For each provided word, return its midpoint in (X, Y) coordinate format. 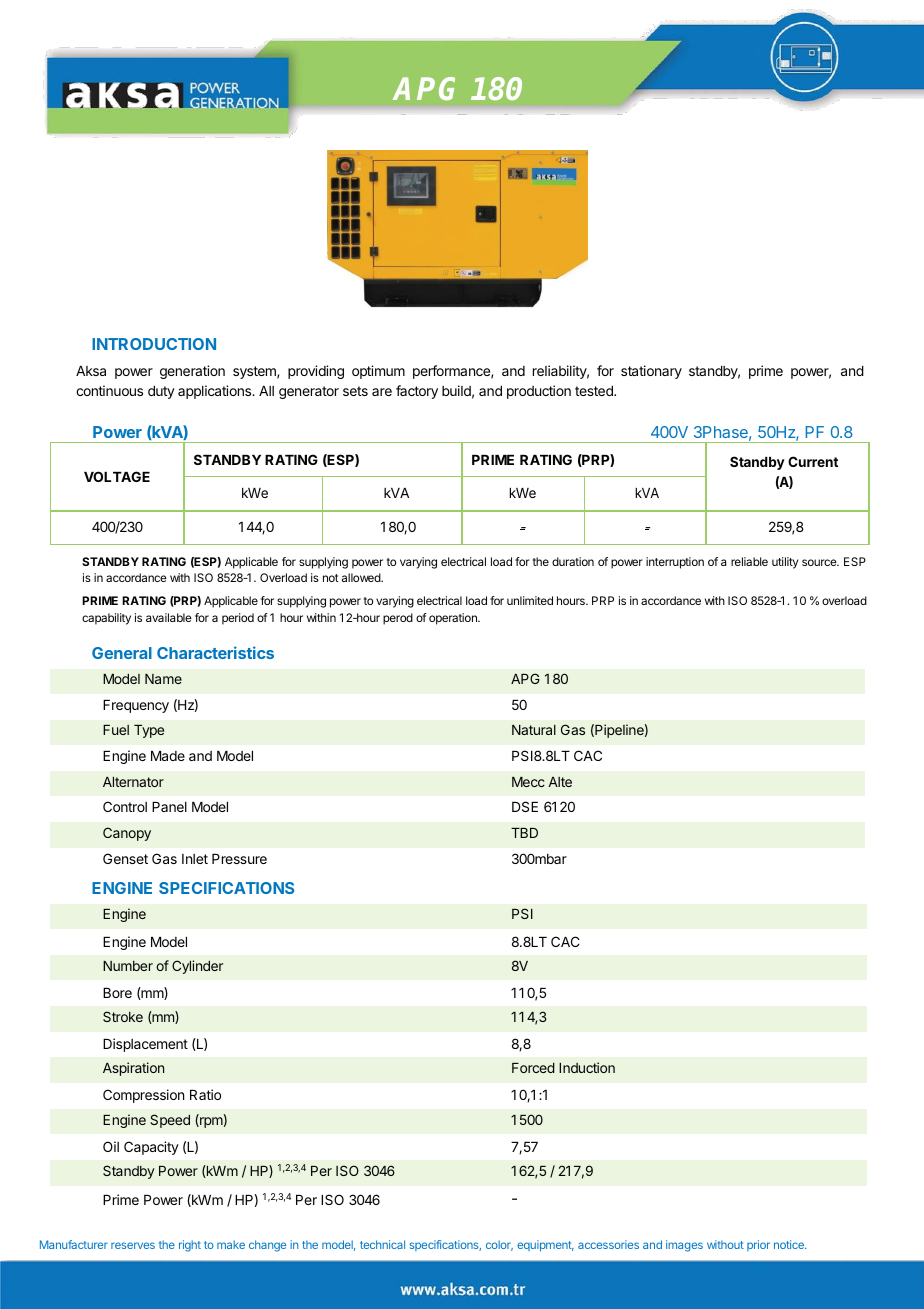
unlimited (530, 600)
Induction (587, 1067)
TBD (524, 833)
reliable (749, 561)
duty (161, 392)
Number (128, 966)
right (190, 1246)
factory (417, 392)
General (122, 653)
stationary (651, 372)
